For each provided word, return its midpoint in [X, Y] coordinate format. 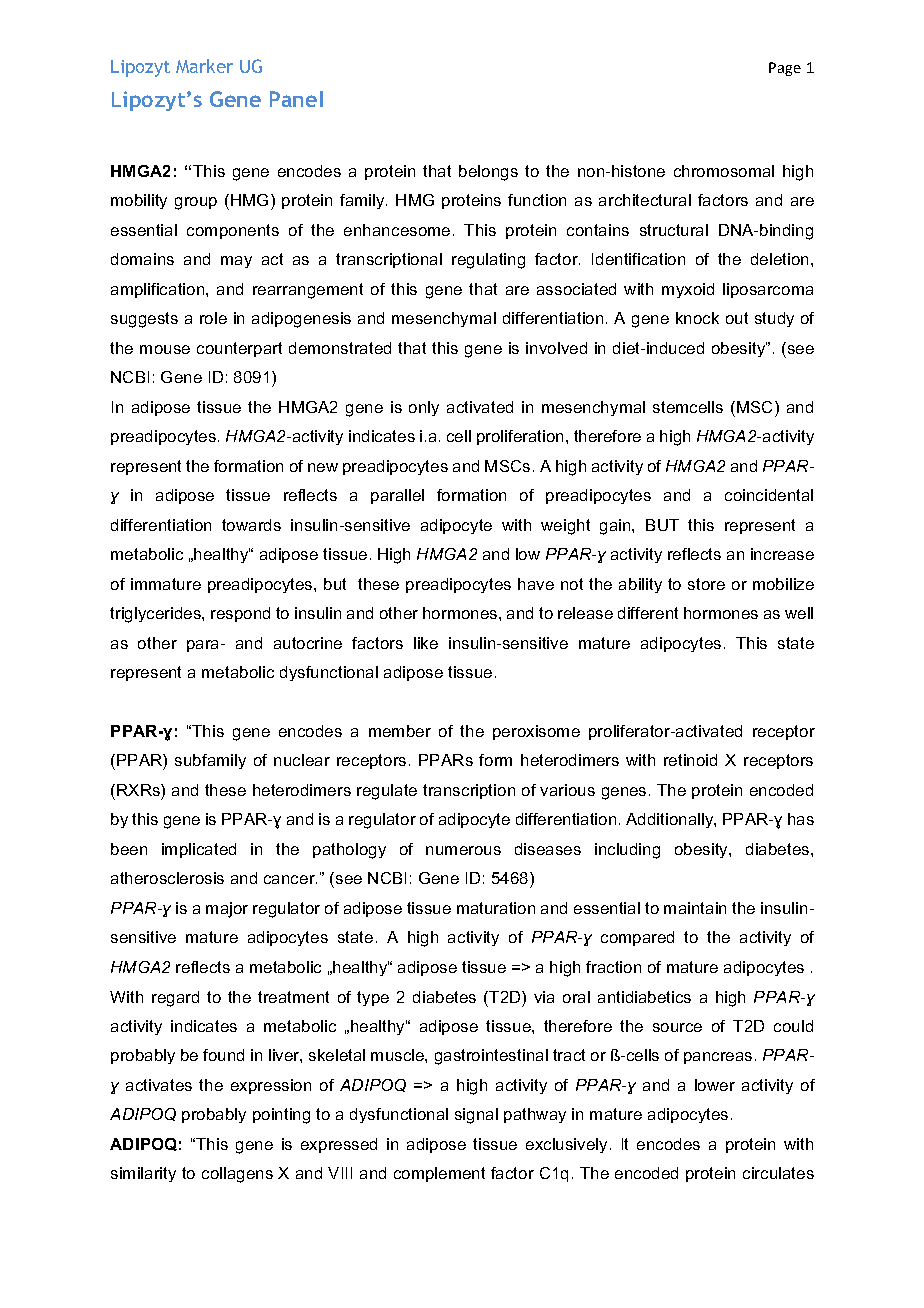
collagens [237, 1175]
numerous [463, 850]
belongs [488, 173]
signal [476, 1116]
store [706, 584]
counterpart [239, 349]
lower [715, 1085]
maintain [695, 908]
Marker [204, 66]
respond [240, 614]
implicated [199, 850]
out [737, 318]
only [424, 408]
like [426, 643]
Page [785, 69]
